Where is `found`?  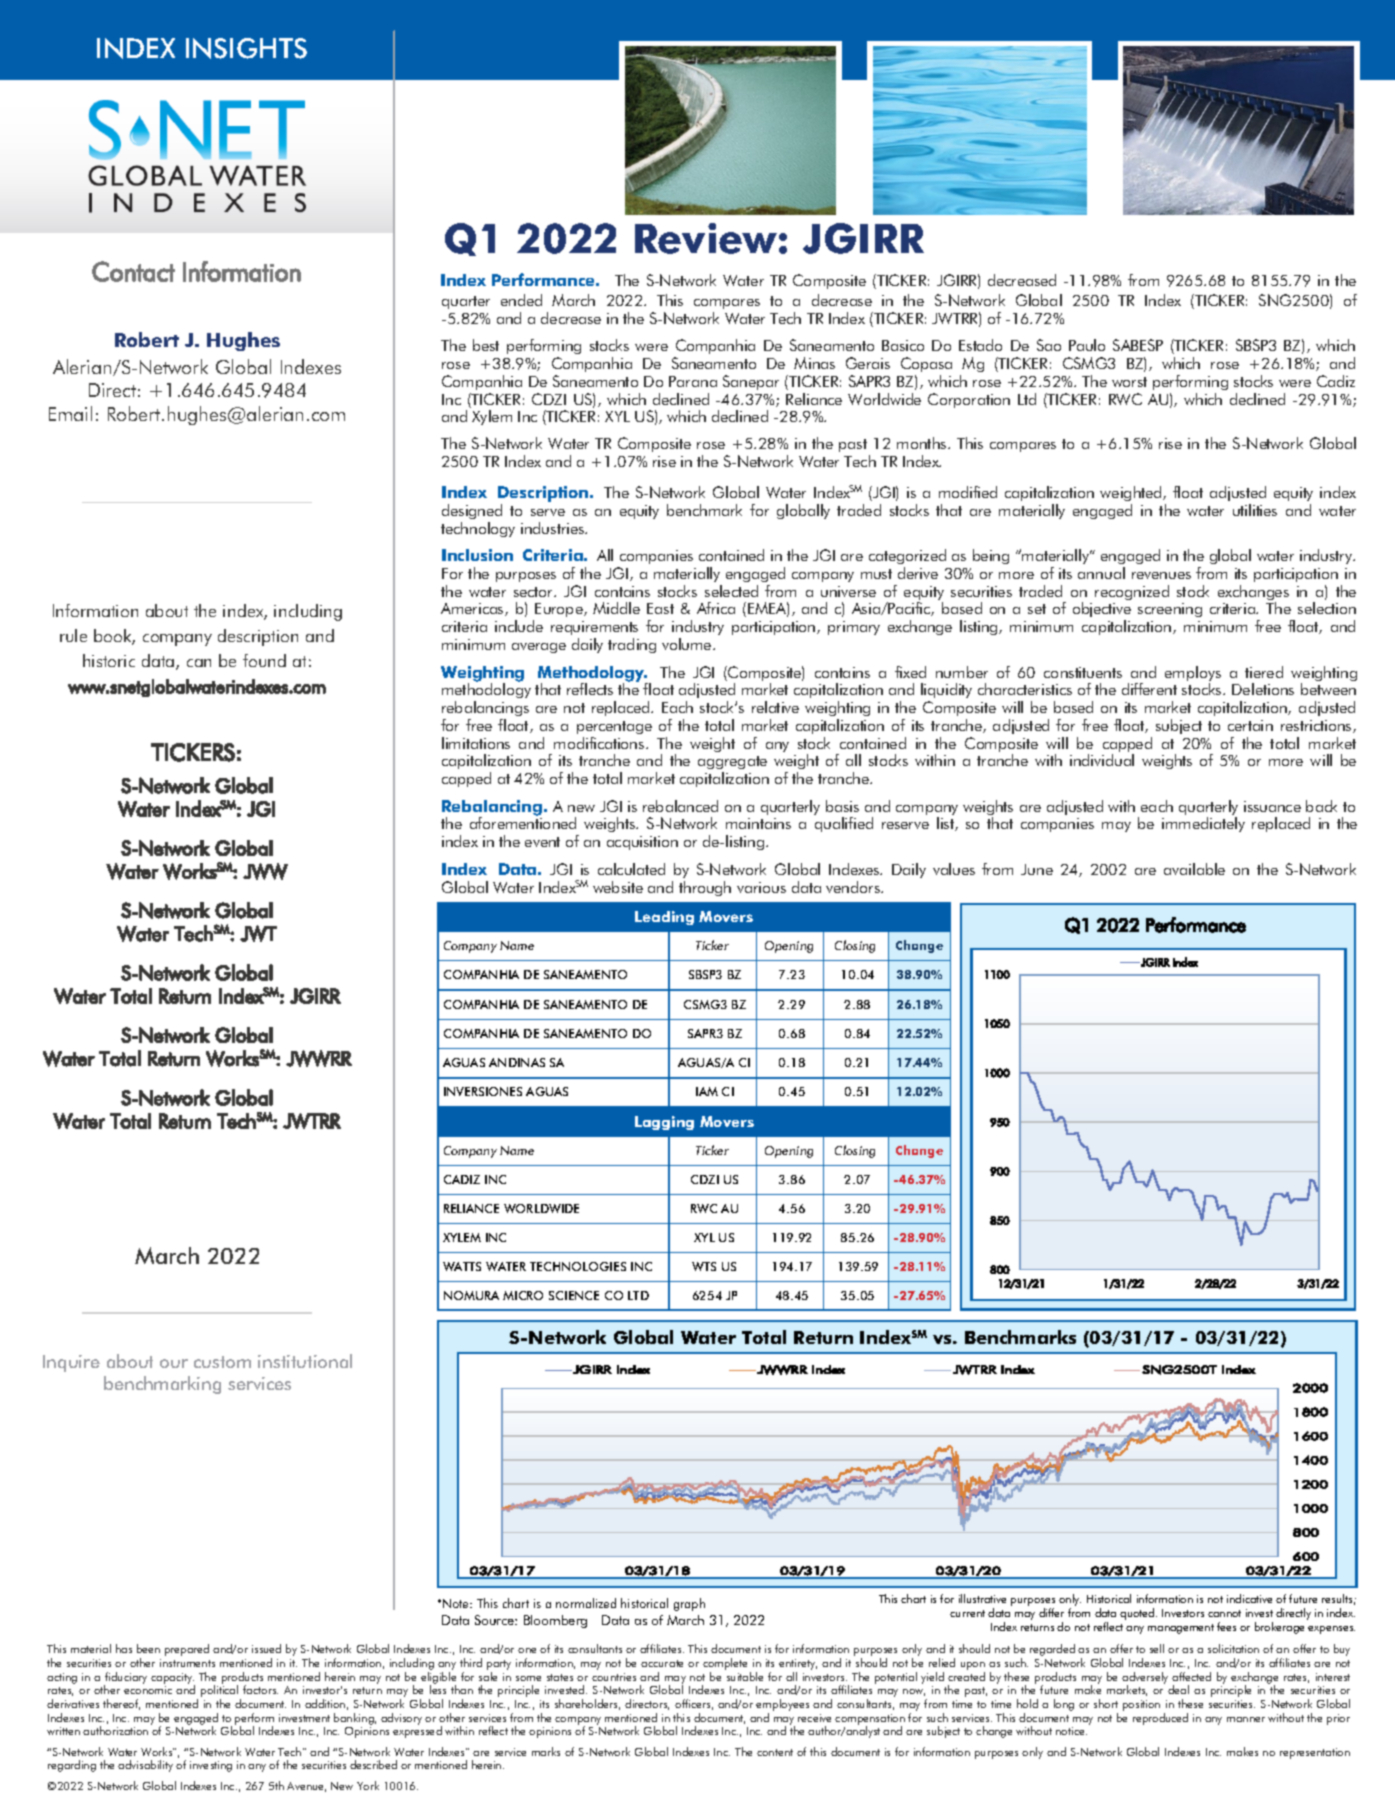 found is located at coordinates (264, 660).
